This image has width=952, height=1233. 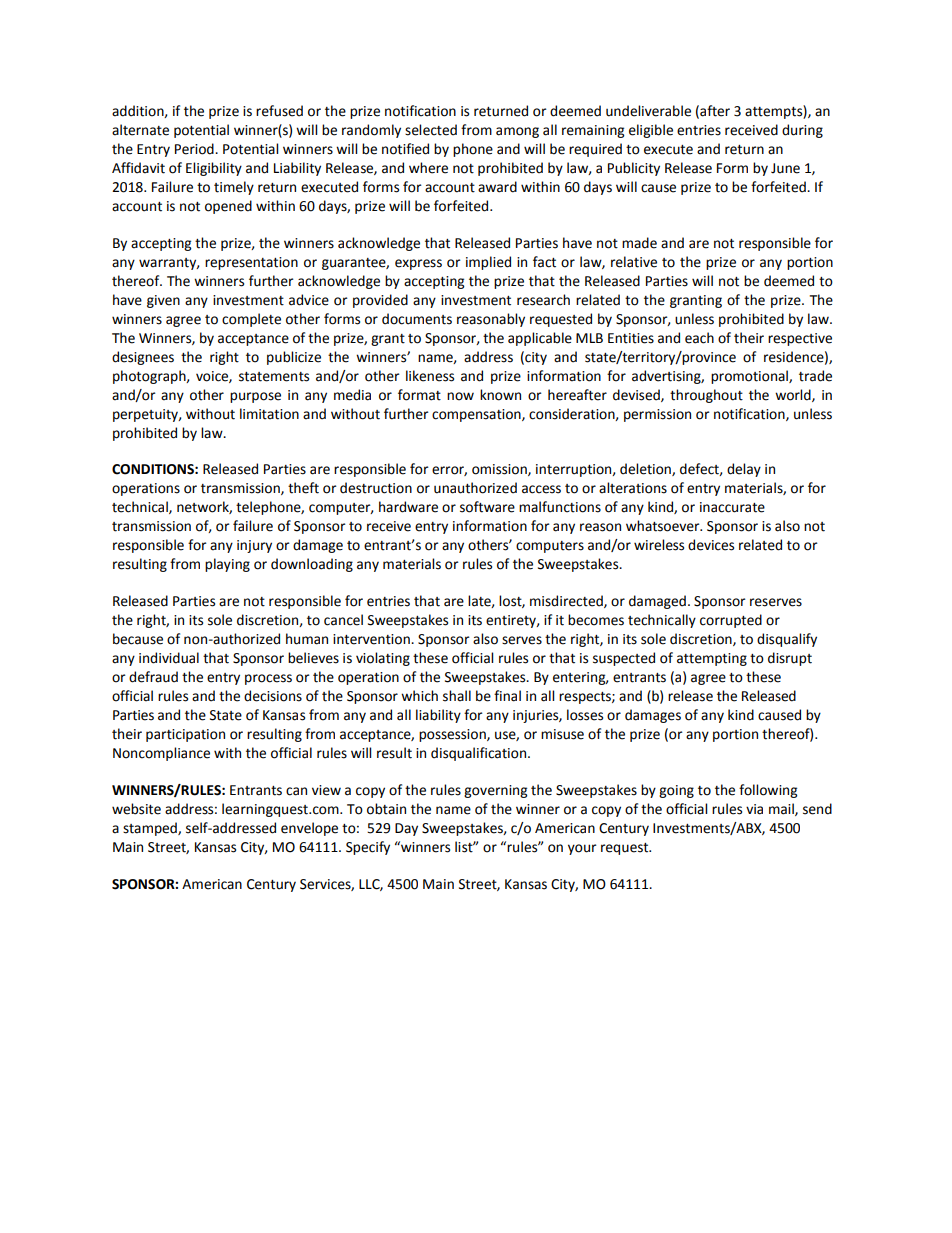 I want to click on stamped, so click(x=151, y=829).
